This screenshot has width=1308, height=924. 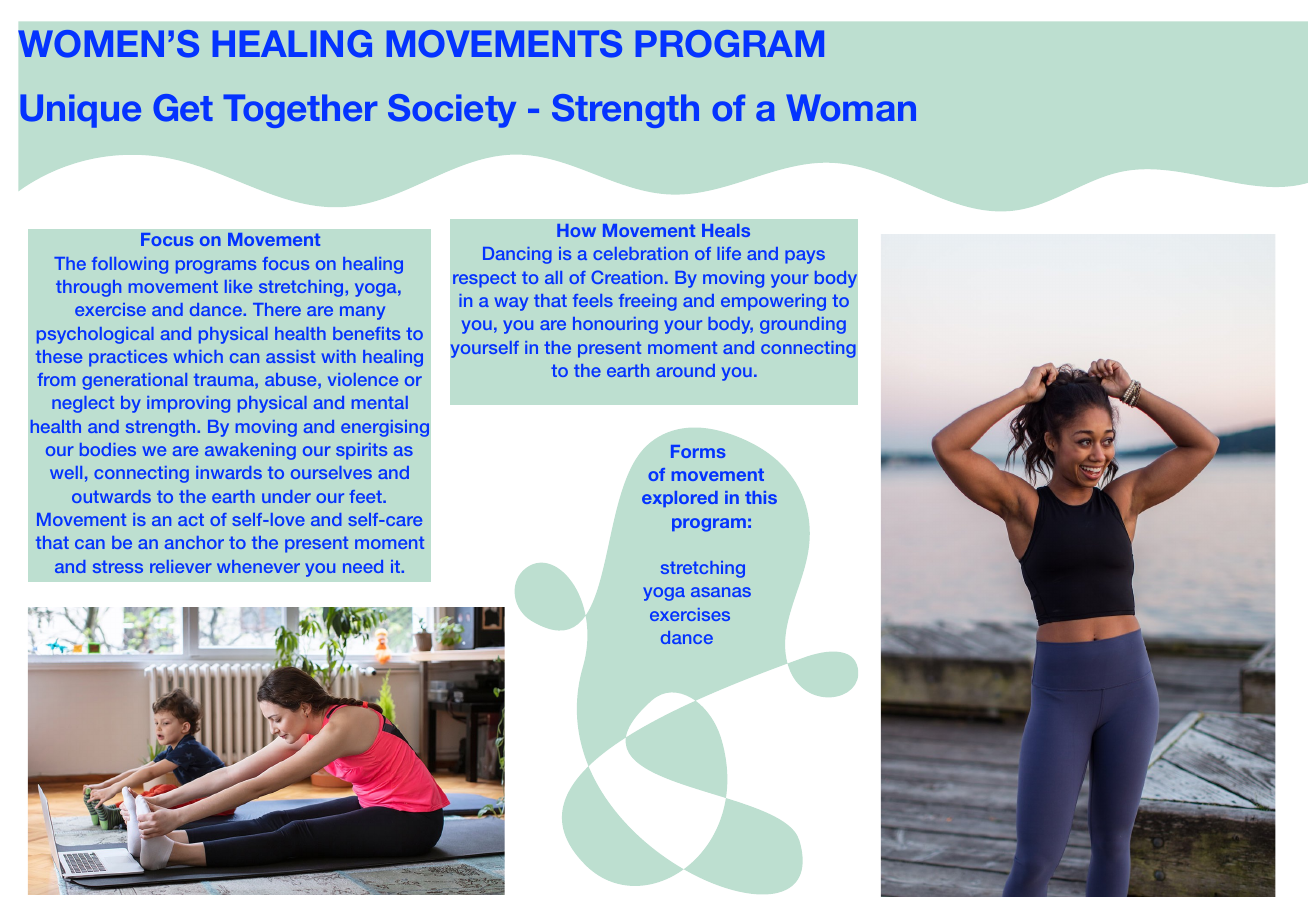 I want to click on Unique, so click(x=80, y=111).
